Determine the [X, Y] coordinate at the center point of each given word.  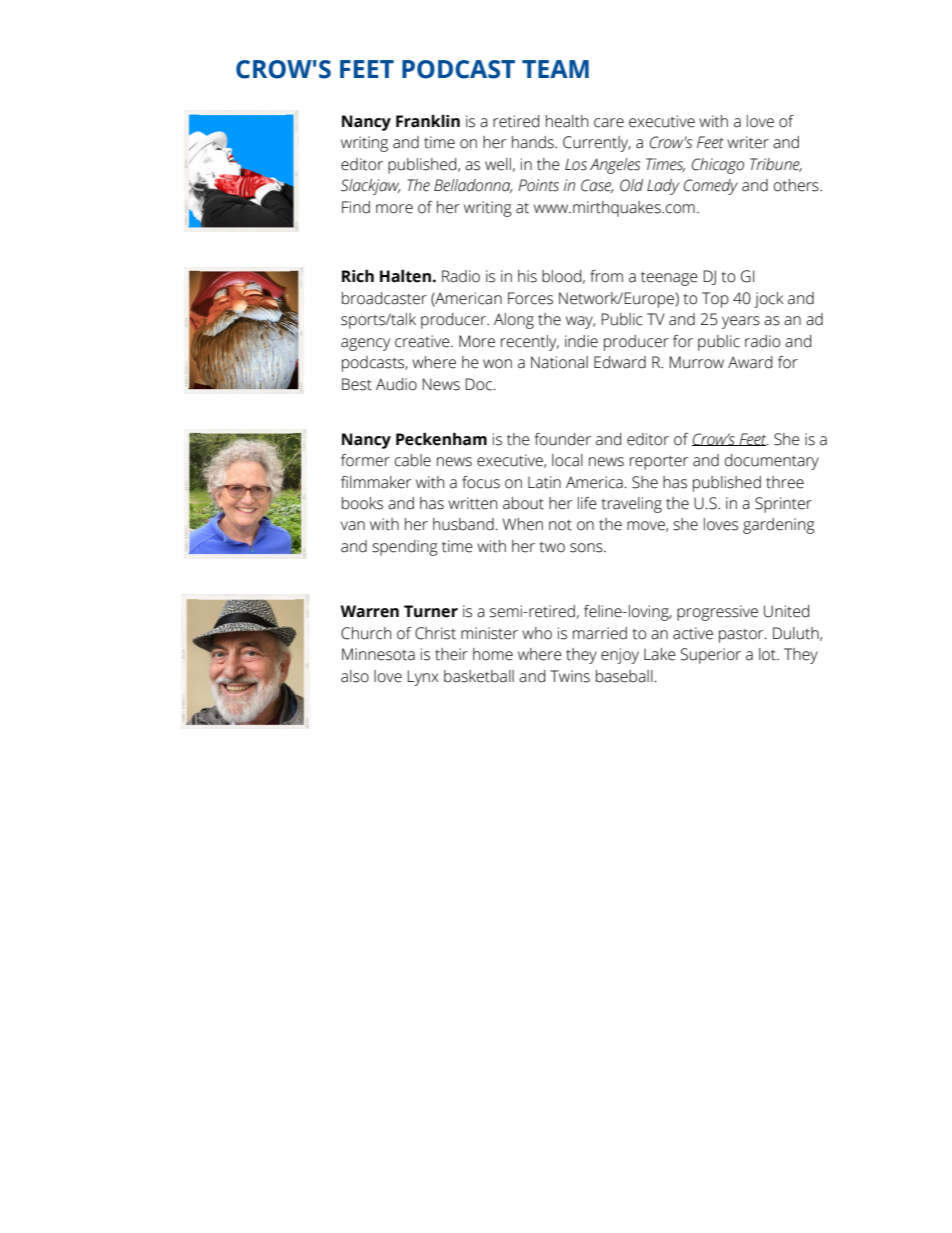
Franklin [428, 121]
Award [750, 362]
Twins [570, 676]
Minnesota [378, 654]
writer [748, 142]
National [559, 362]
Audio [396, 384]
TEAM [555, 69]
